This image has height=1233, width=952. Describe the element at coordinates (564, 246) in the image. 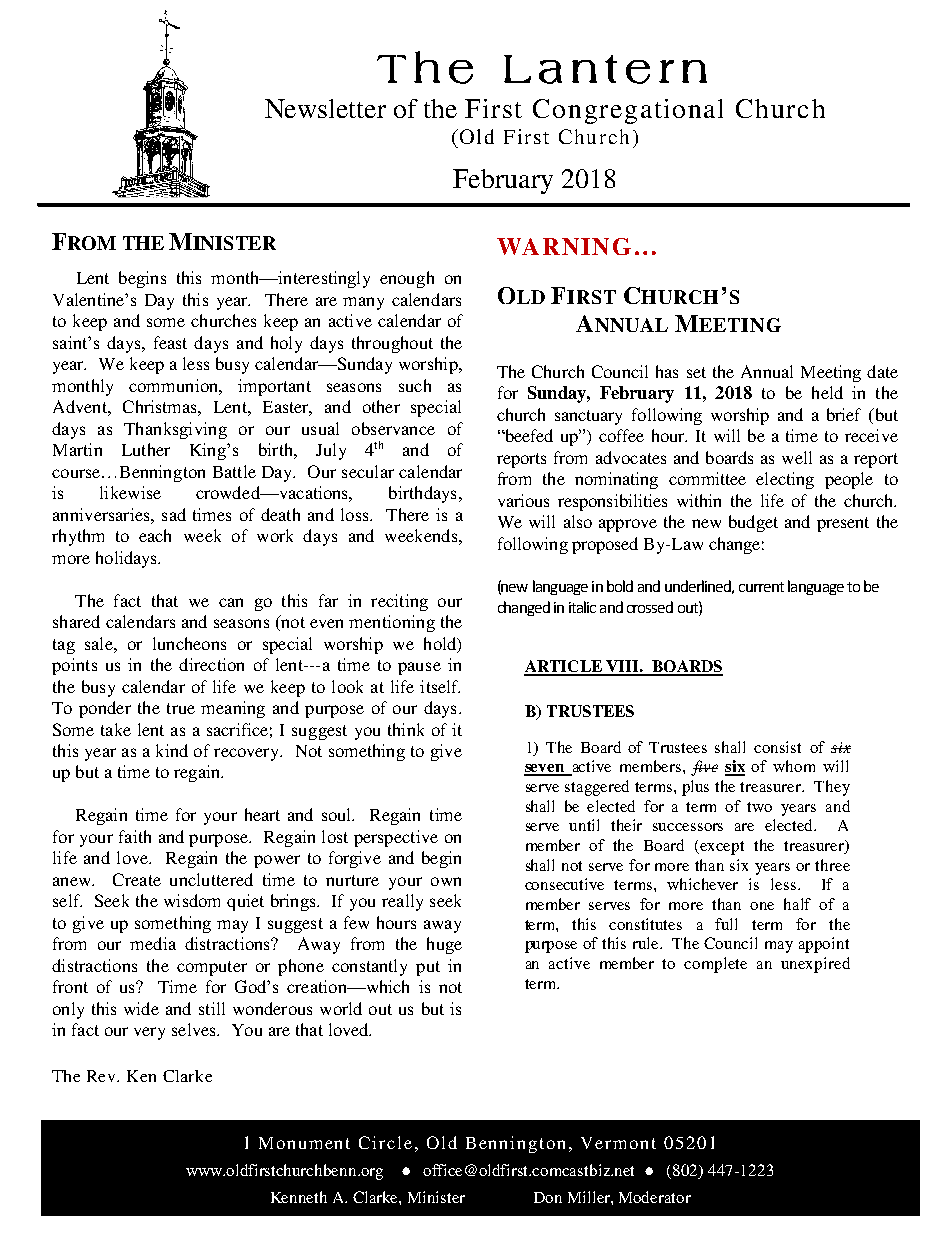

I see `WARNING` at that location.
